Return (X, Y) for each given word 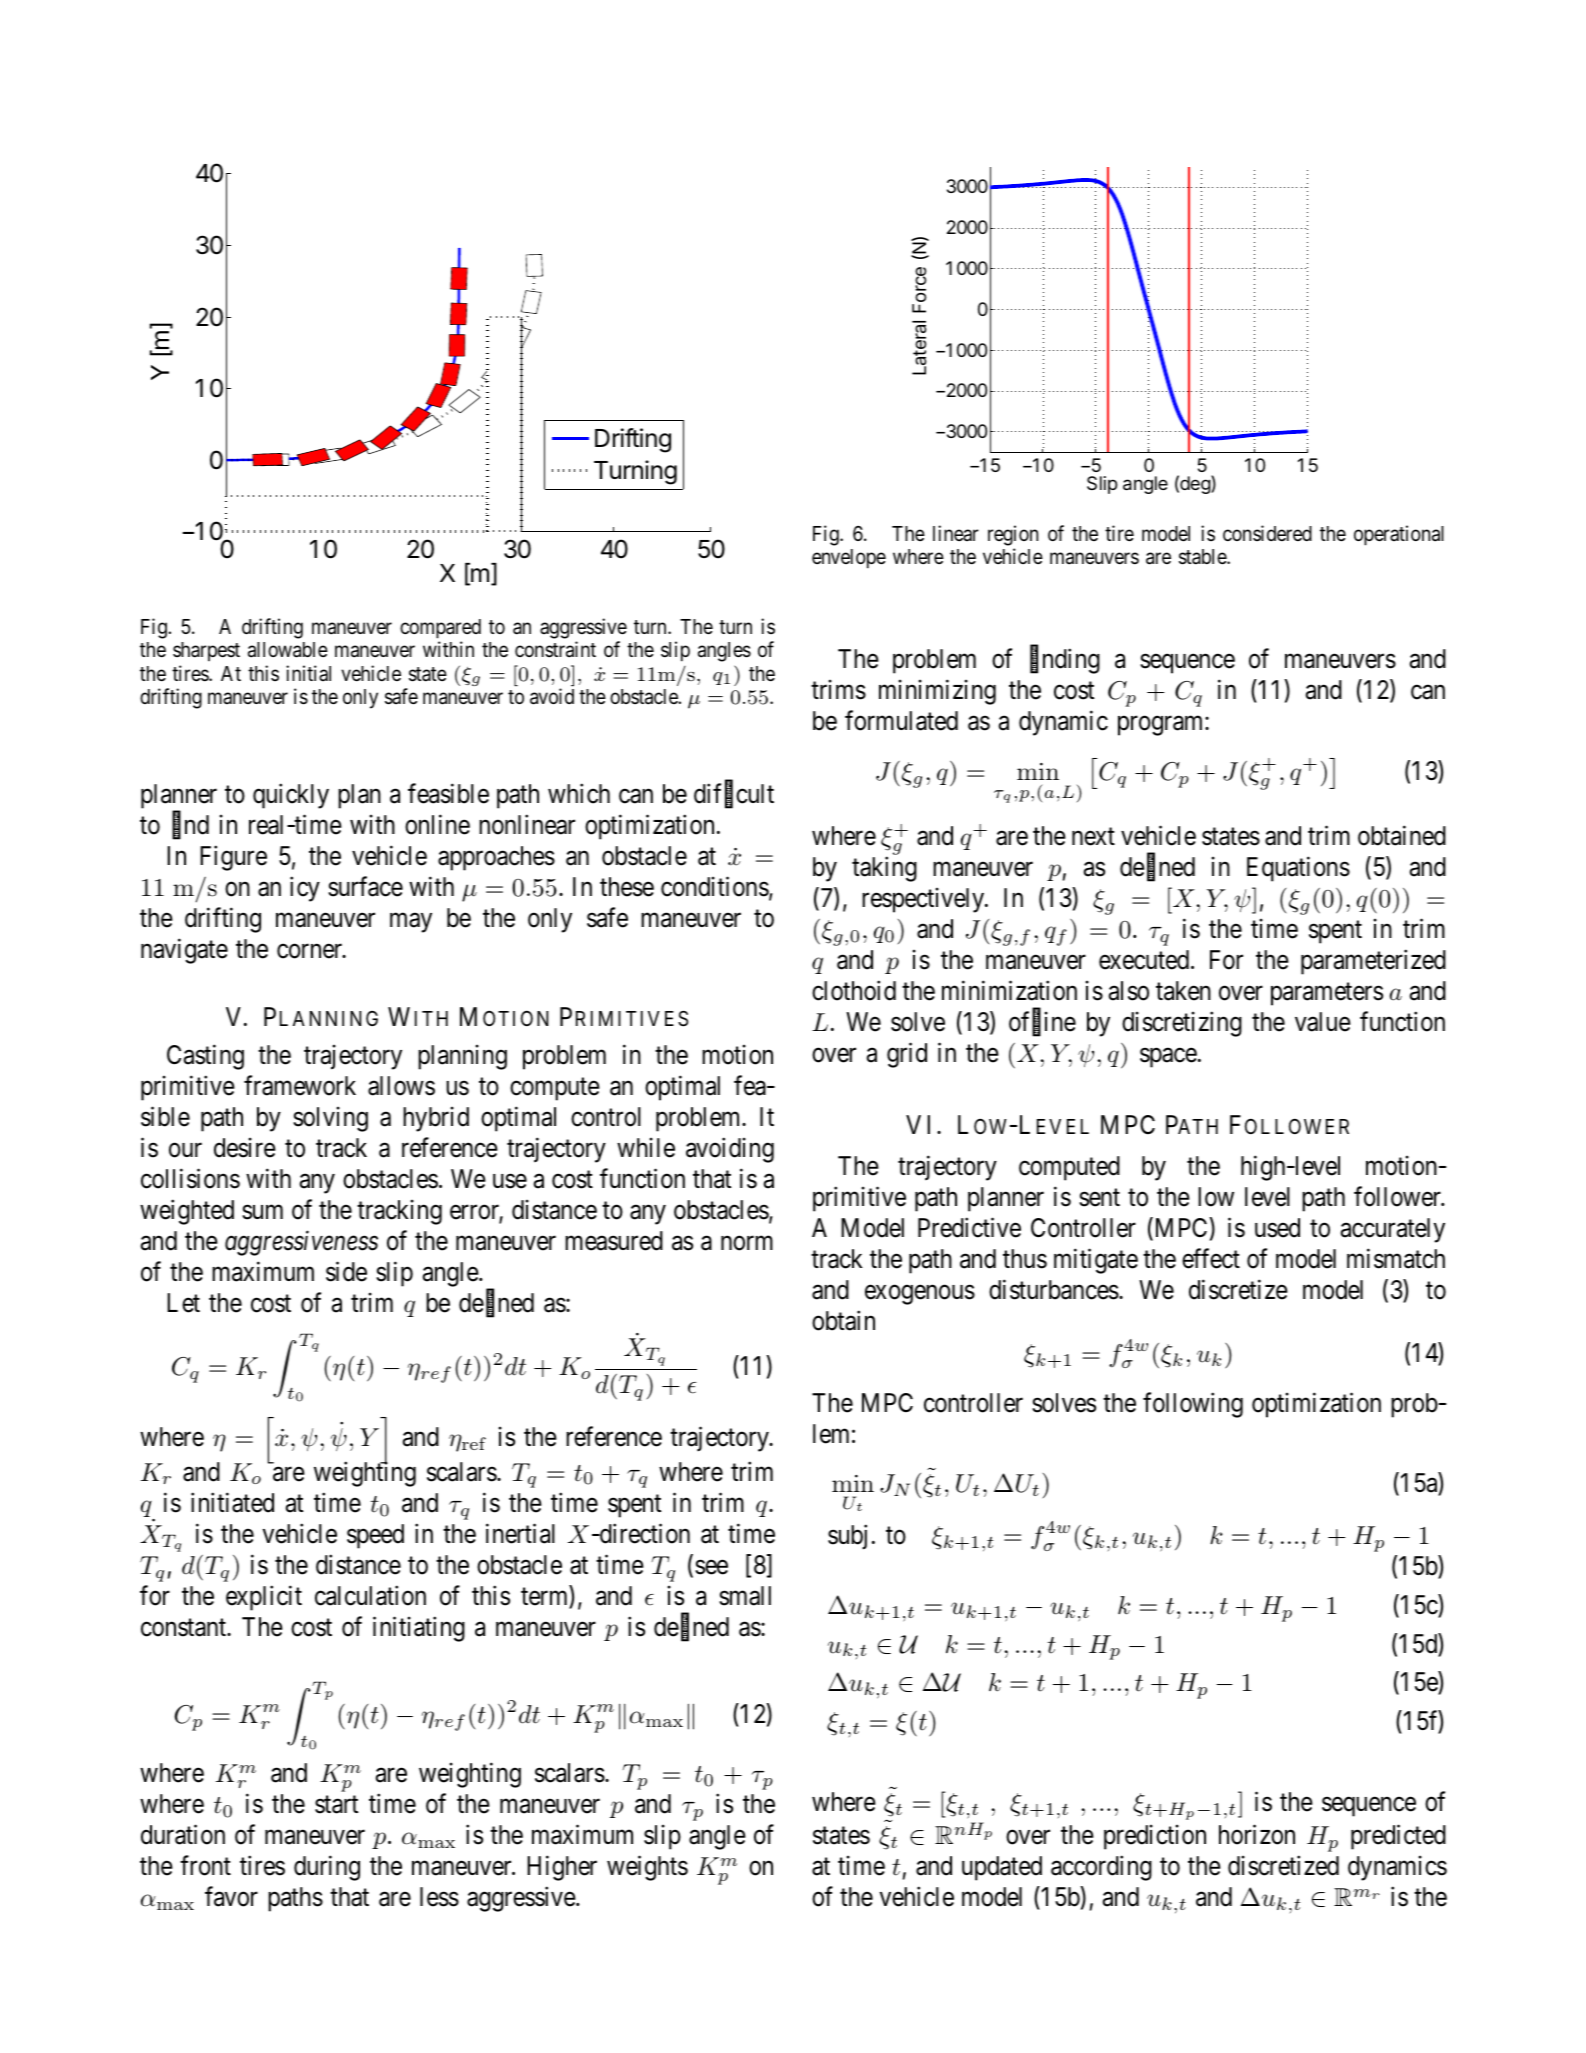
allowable (288, 650)
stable (1203, 557)
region (1013, 535)
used (1277, 1228)
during (327, 1868)
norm (747, 1243)
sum (262, 1212)
